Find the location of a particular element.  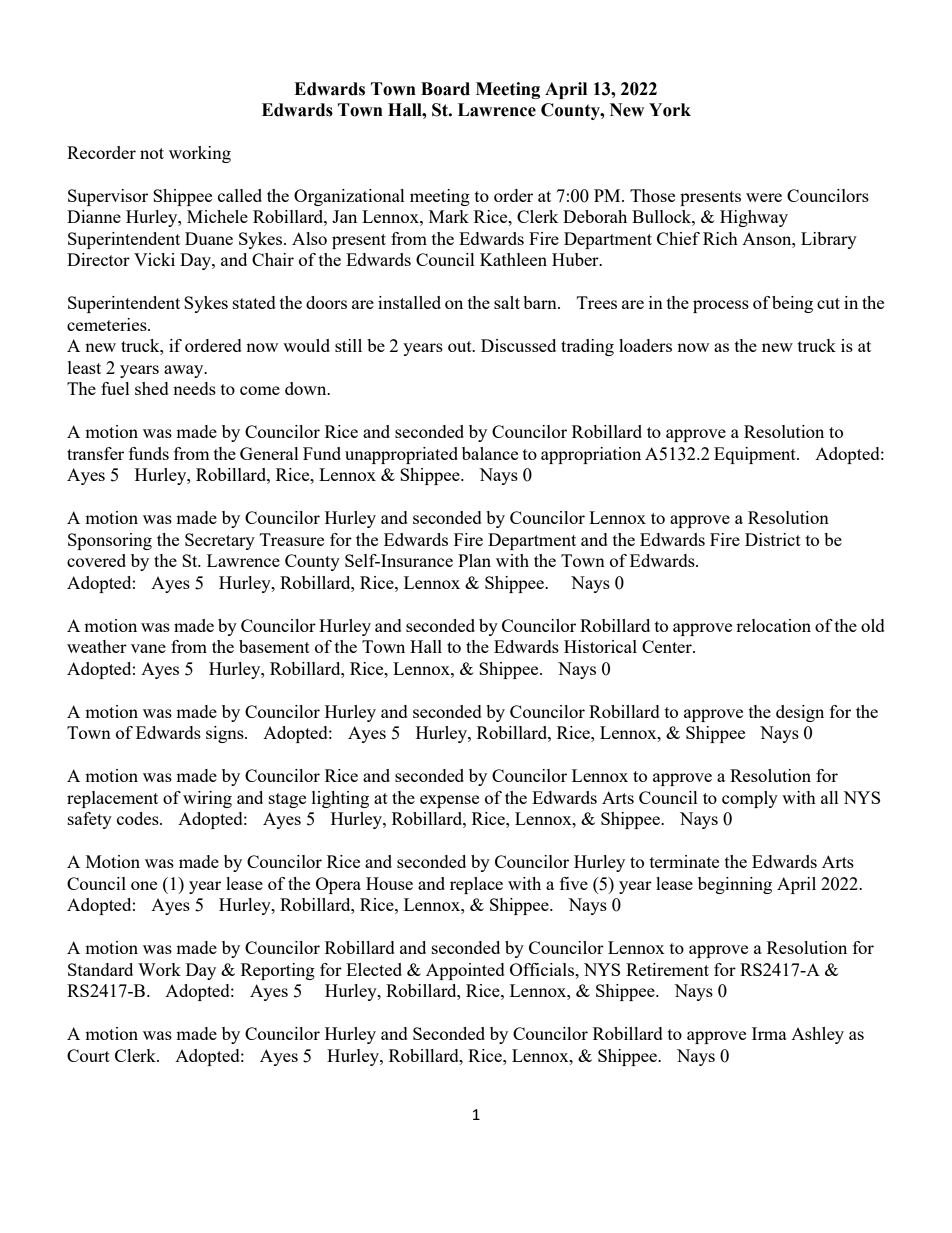

not is located at coordinates (152, 153).
